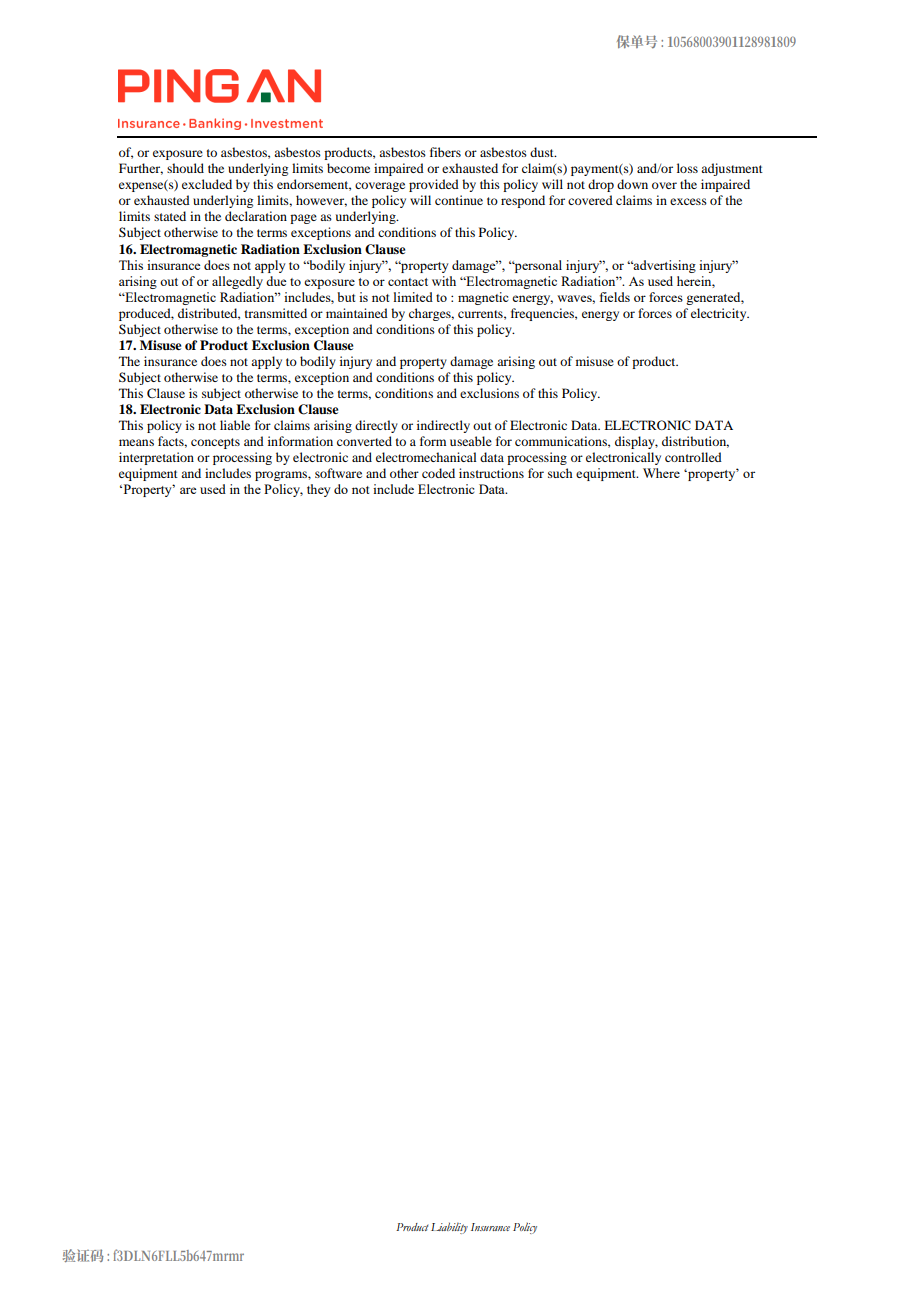 The height and width of the screenshot is (1308, 924). Describe the element at coordinates (438, 473) in the screenshot. I see `coded` at that location.
